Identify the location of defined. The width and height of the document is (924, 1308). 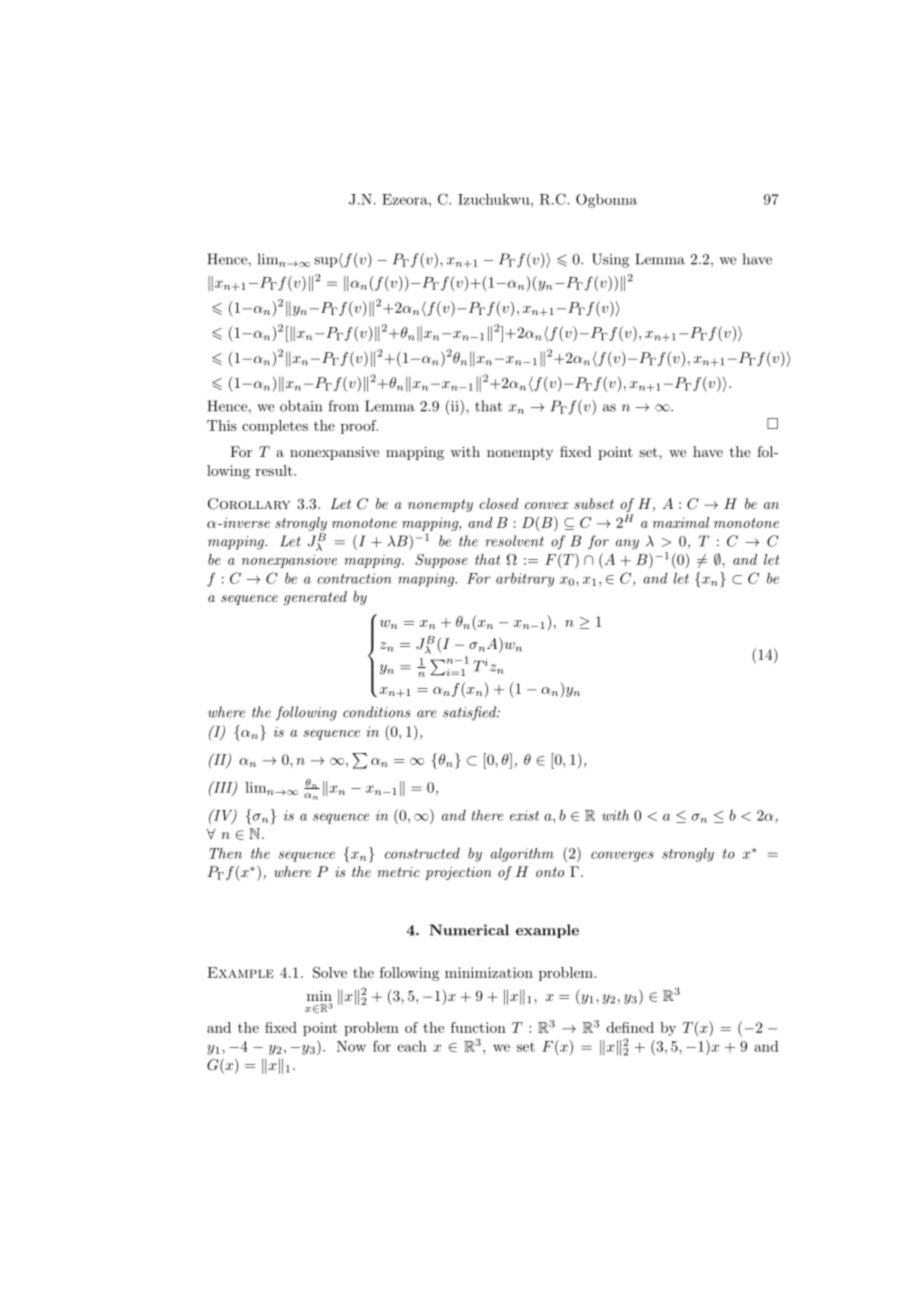
(630, 1027).
